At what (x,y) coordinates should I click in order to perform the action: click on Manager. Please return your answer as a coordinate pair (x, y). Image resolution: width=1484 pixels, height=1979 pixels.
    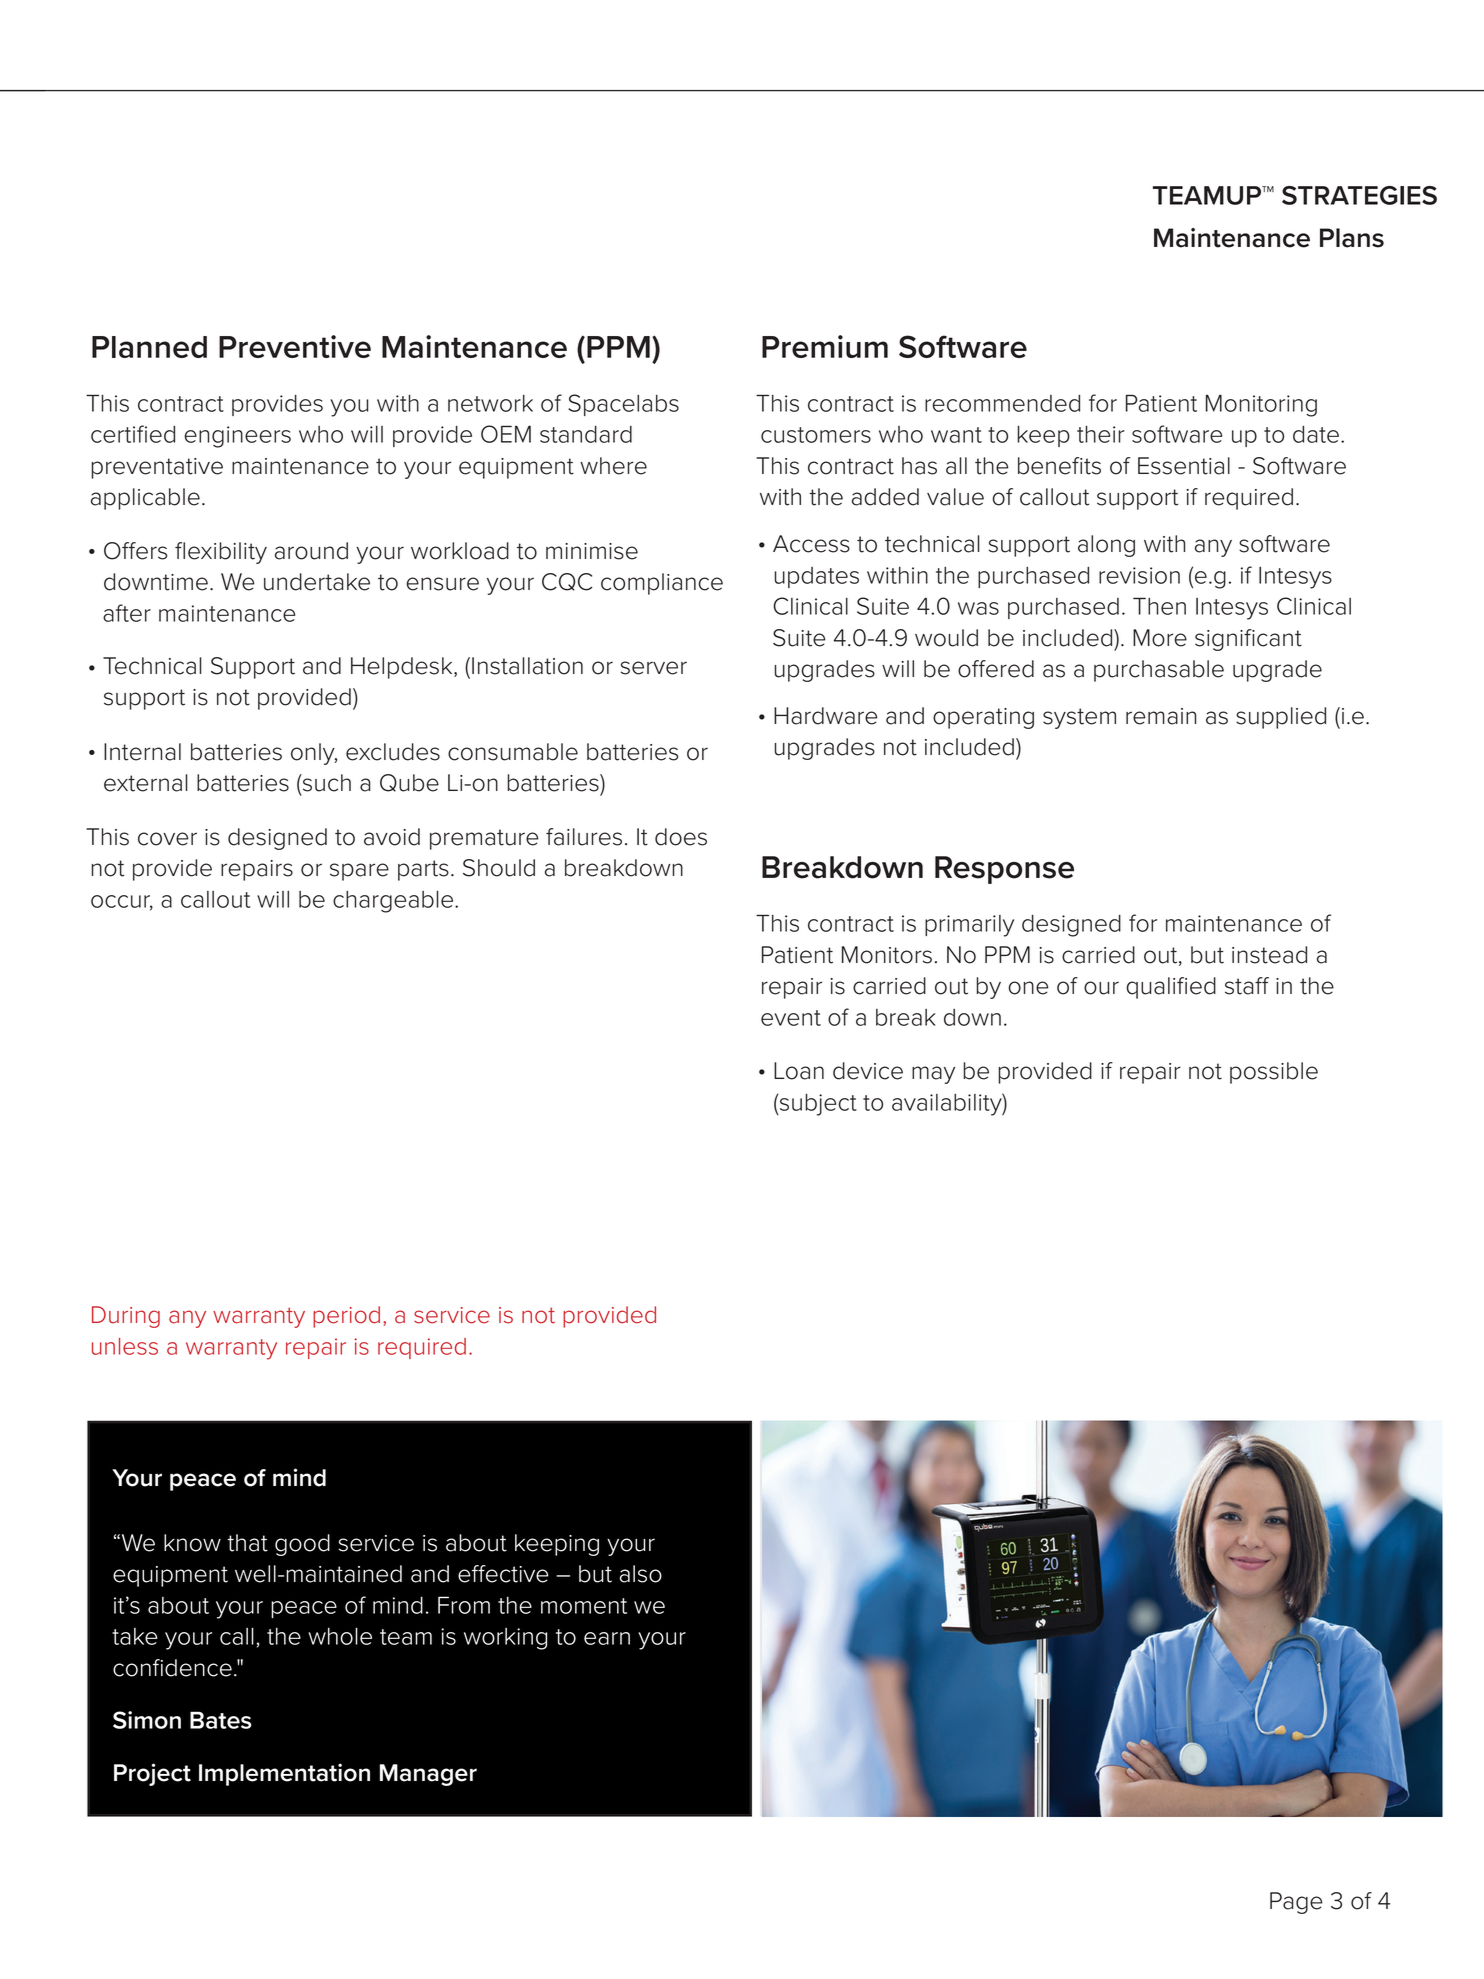
    Looking at the image, I should click on (428, 1775).
